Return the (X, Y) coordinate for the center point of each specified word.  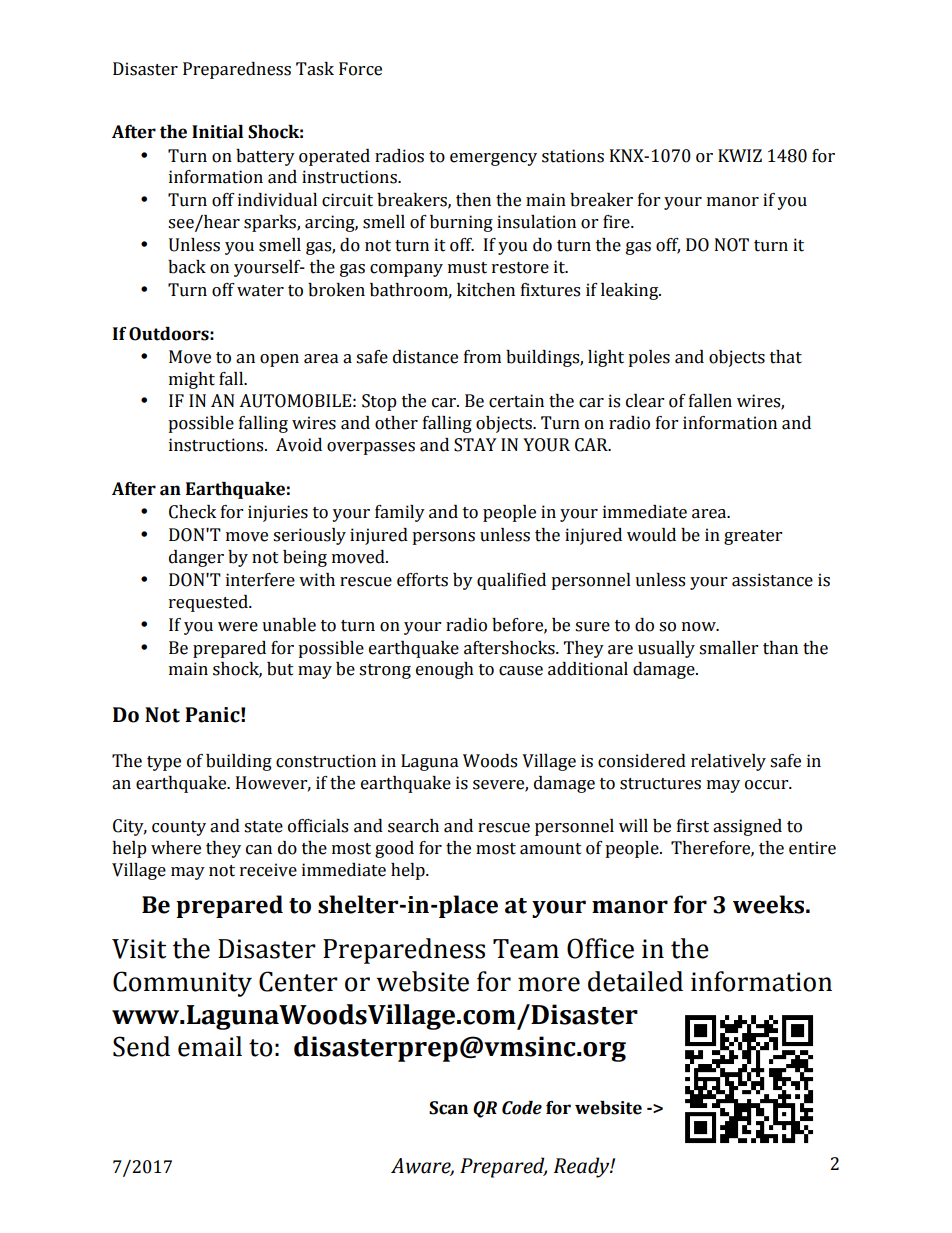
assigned (747, 827)
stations (573, 156)
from (482, 357)
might (192, 380)
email (210, 1046)
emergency (493, 159)
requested (209, 603)
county (179, 828)
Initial (217, 132)
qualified (511, 581)
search (413, 826)
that (786, 357)
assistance (772, 580)
